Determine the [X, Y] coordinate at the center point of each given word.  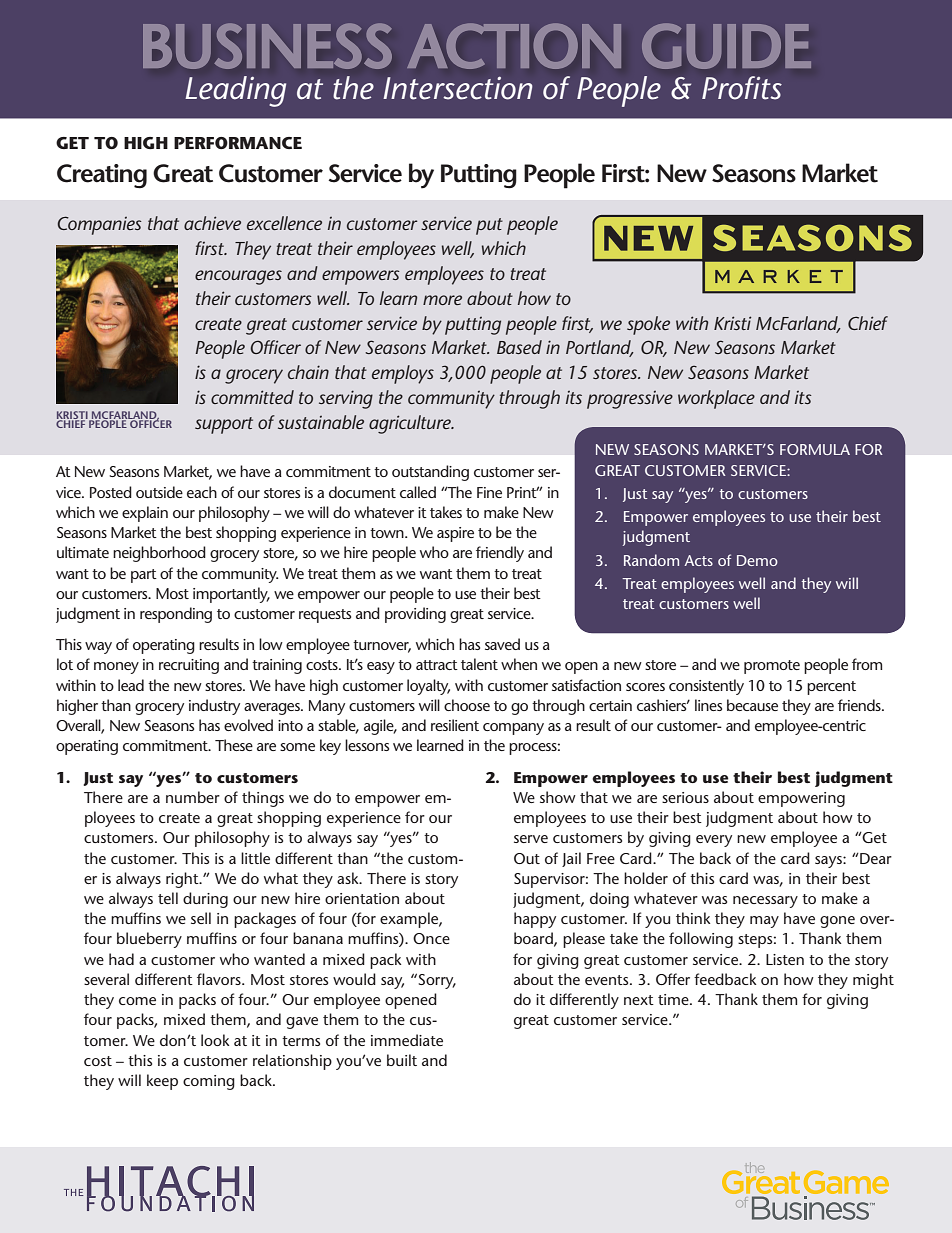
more [442, 300]
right [183, 880]
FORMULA [815, 449]
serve [531, 839]
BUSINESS [267, 46]
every [714, 841]
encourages [238, 277]
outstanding [430, 473]
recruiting [189, 666]
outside [159, 492]
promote [772, 667]
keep [162, 1082]
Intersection [458, 88]
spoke [648, 325]
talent [479, 664]
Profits [742, 88]
